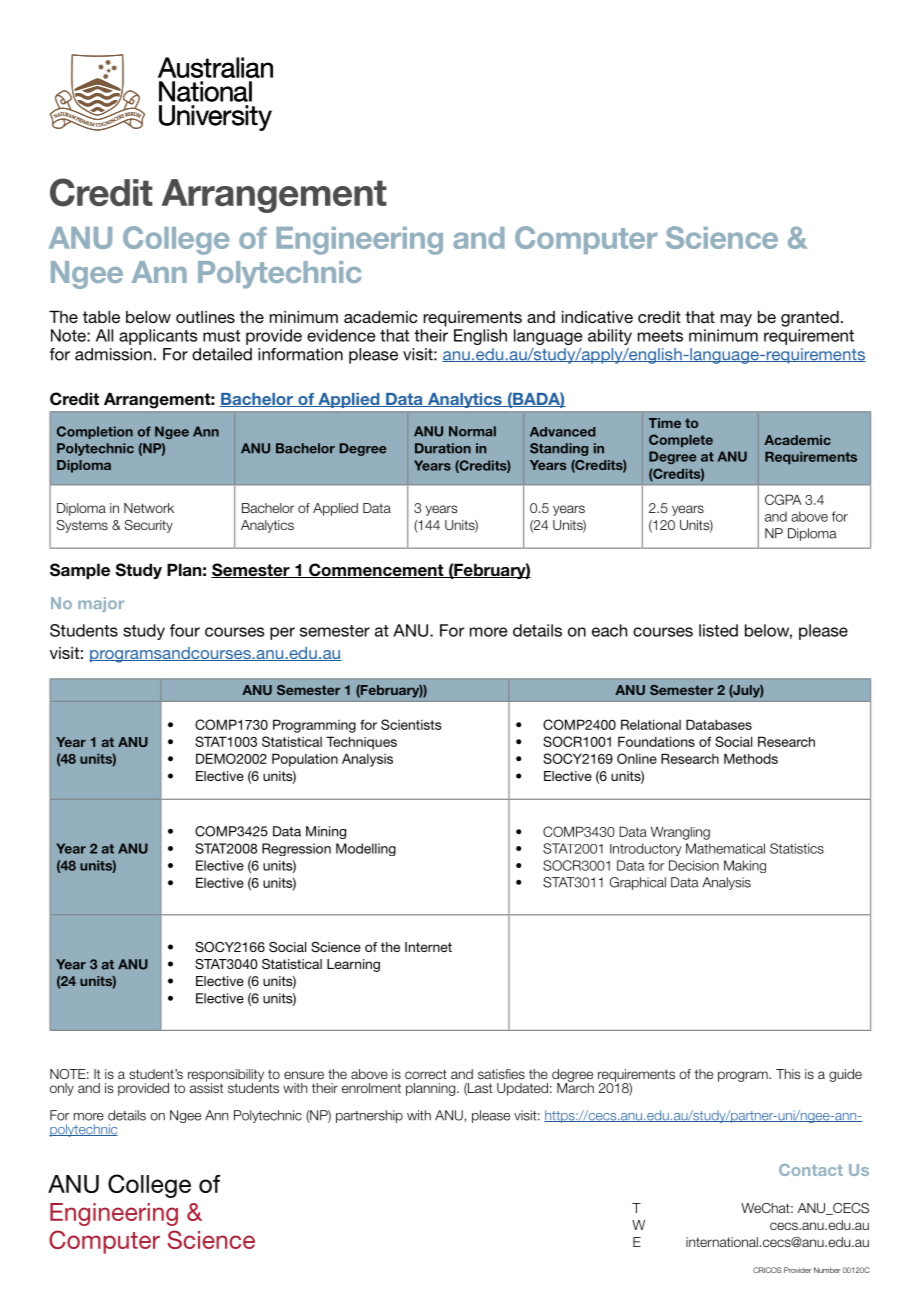 This screenshot has height=1308, width=924. I want to click on Scientists, so click(411, 724).
